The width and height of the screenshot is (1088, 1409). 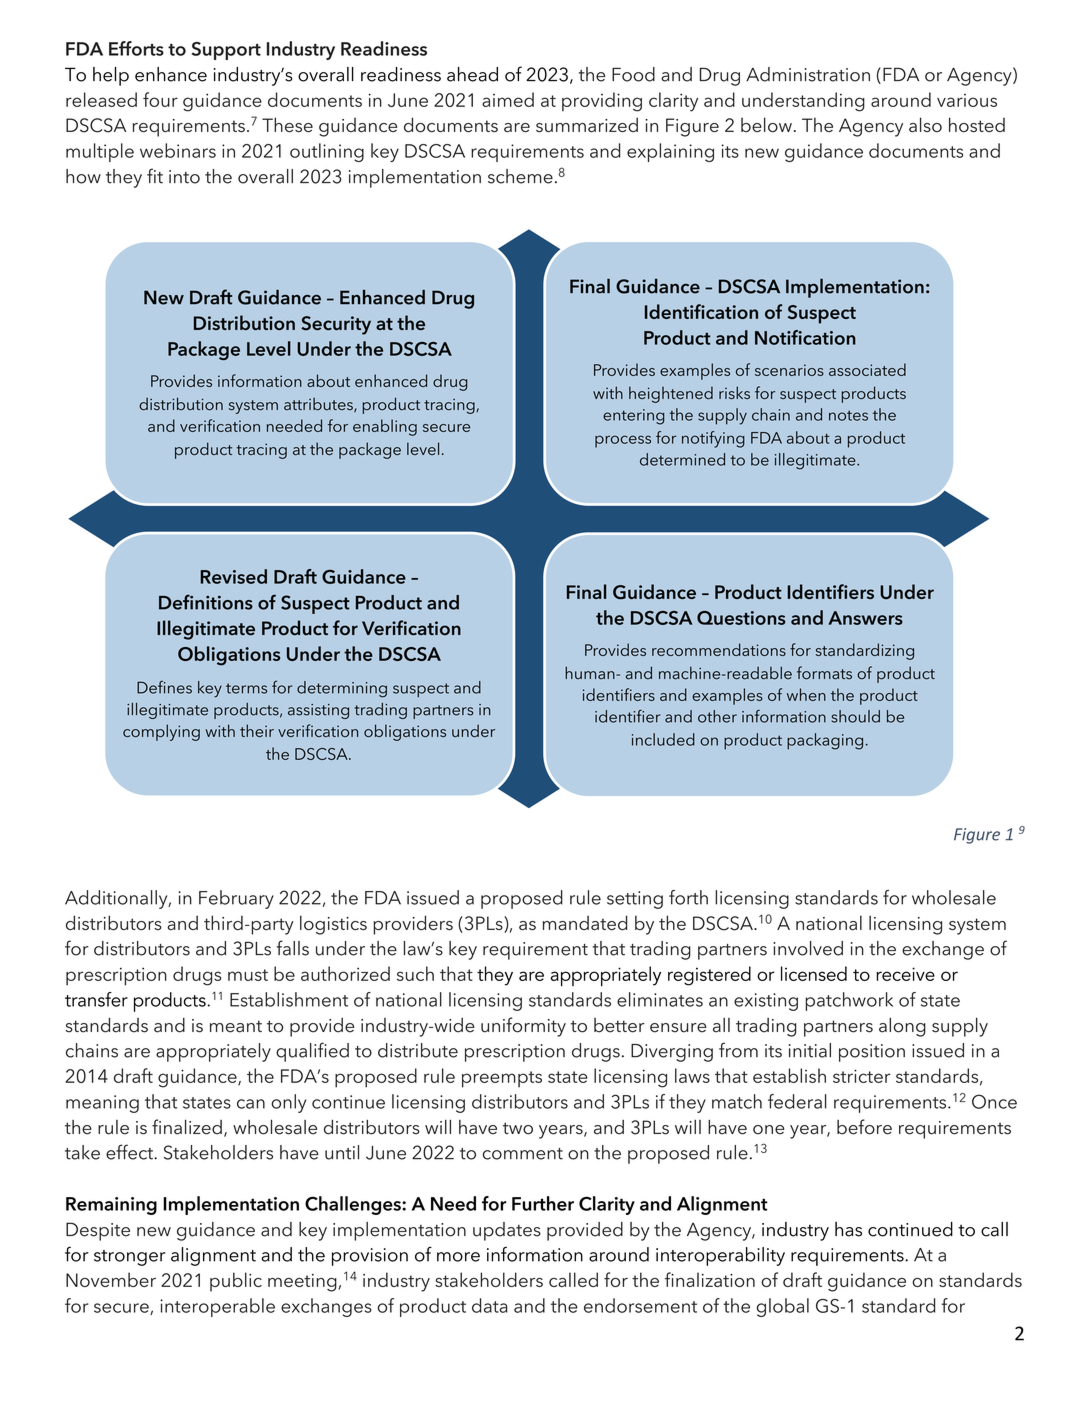 What do you see at coordinates (507, 1231) in the screenshot?
I see `updates` at bounding box center [507, 1231].
